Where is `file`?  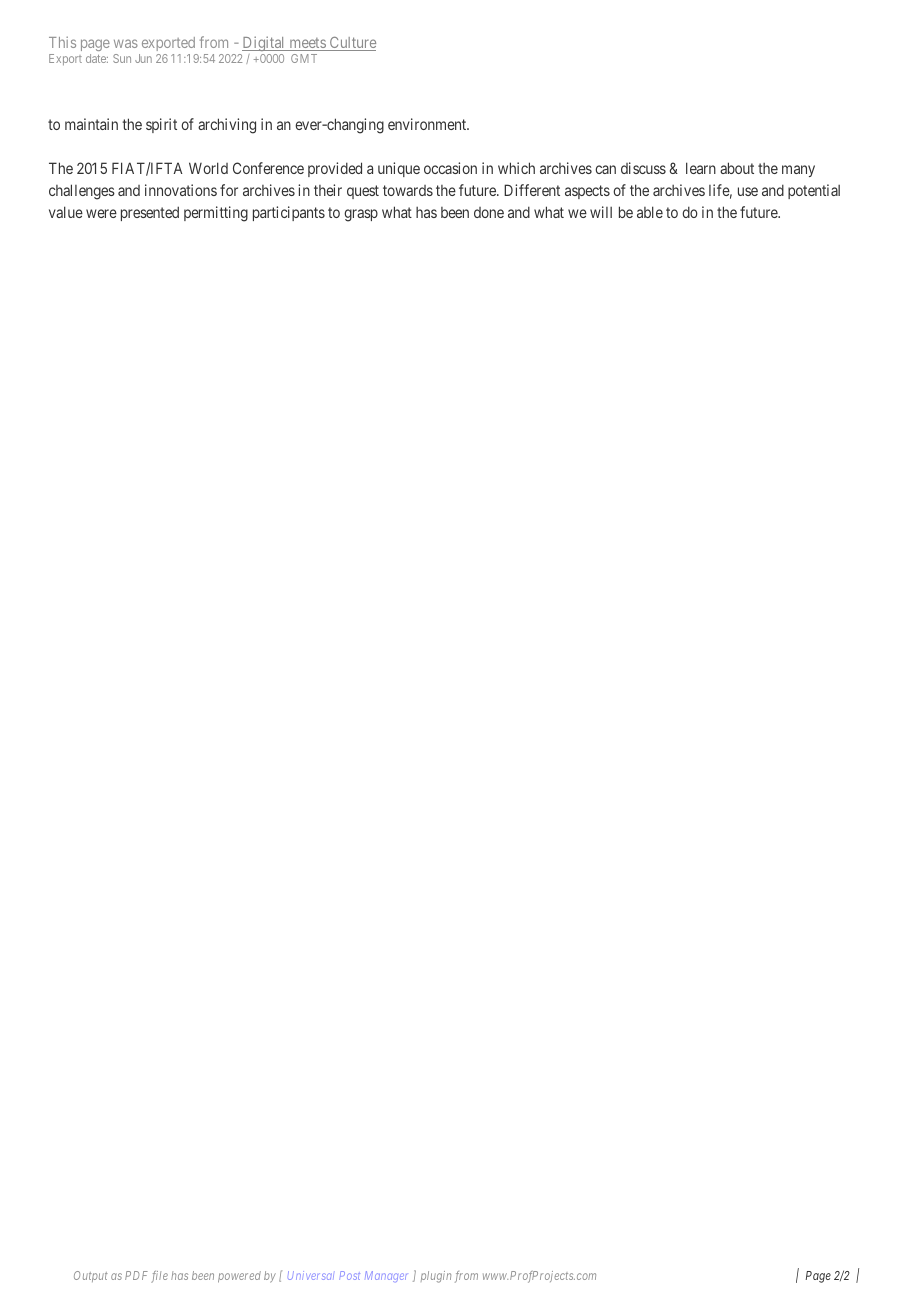 file is located at coordinates (159, 1277).
